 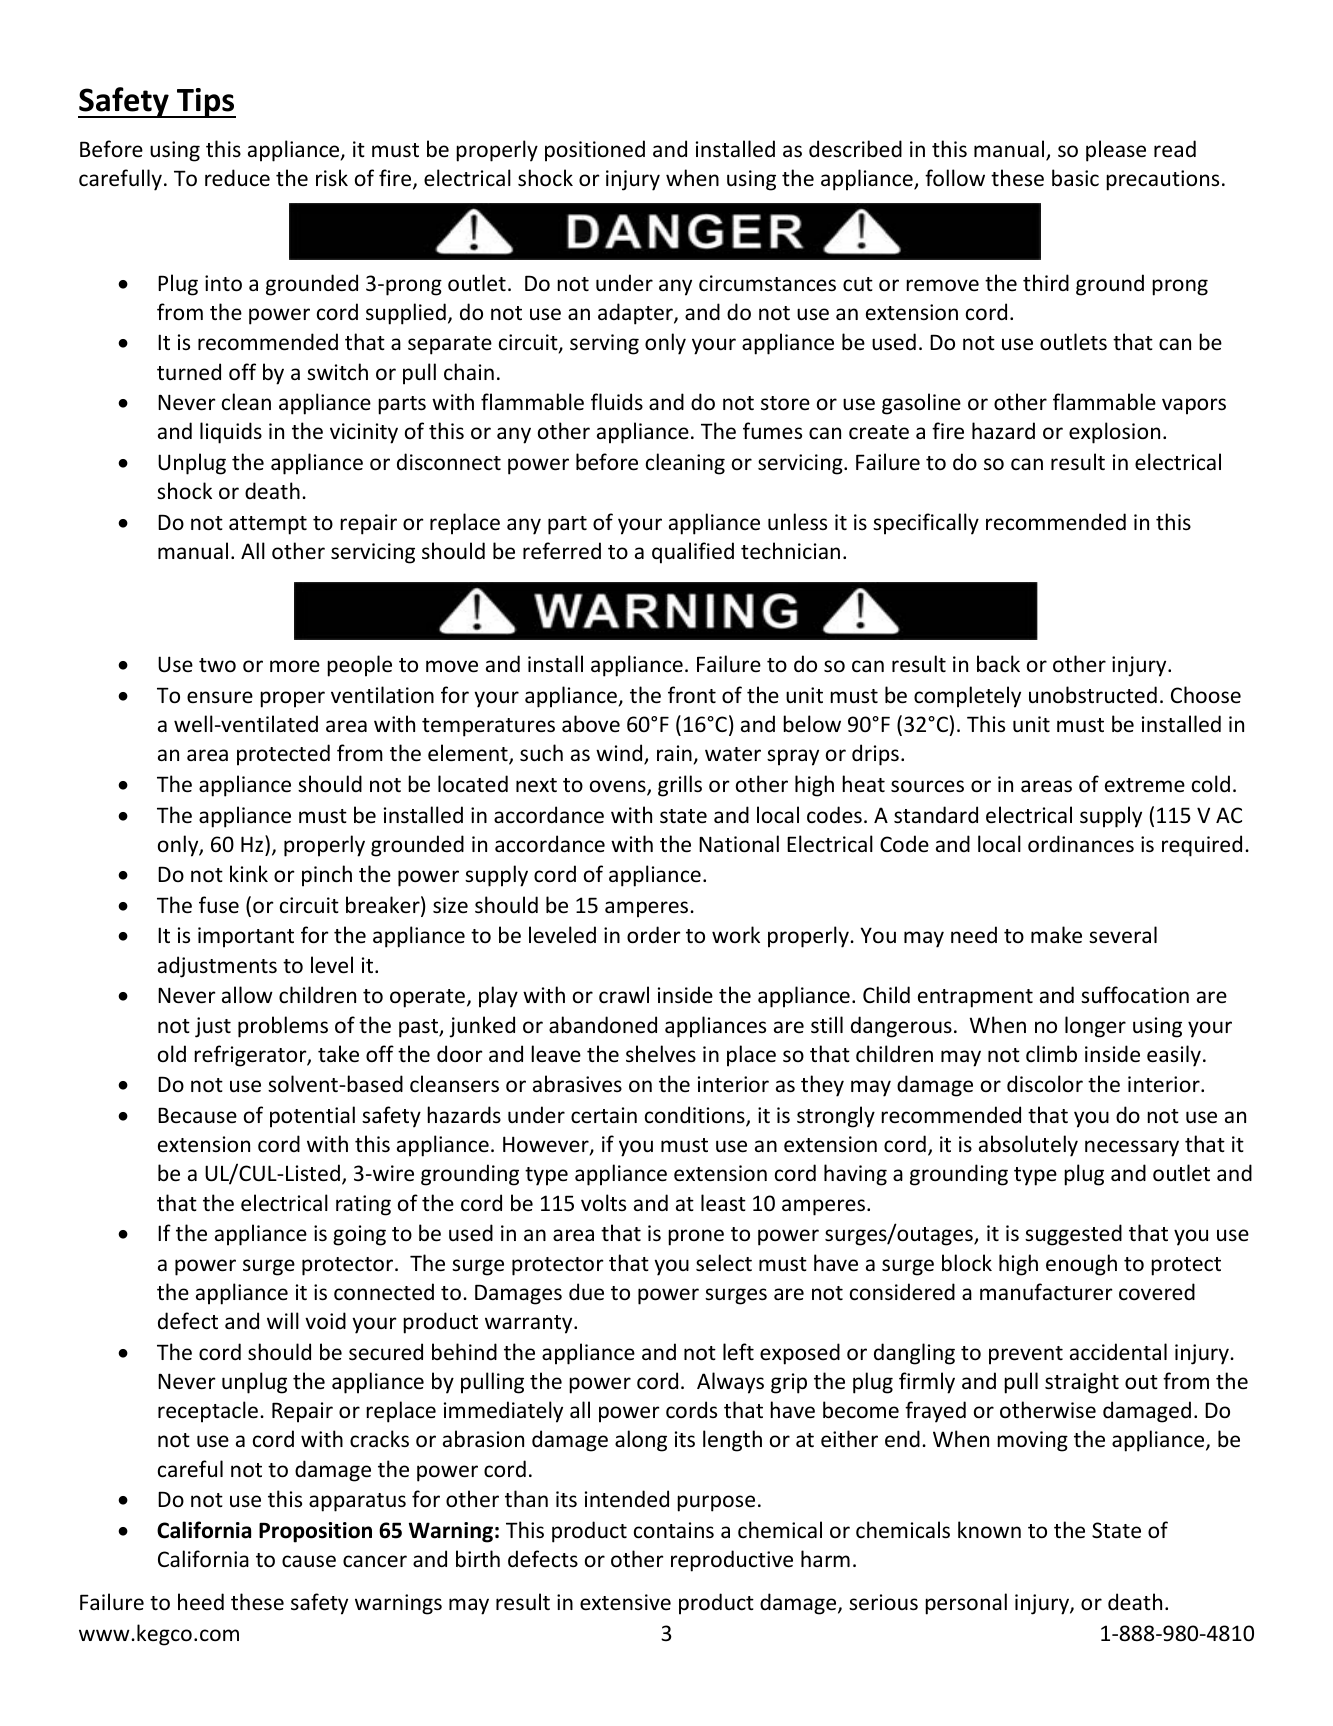 I want to click on contains, so click(x=674, y=1530).
